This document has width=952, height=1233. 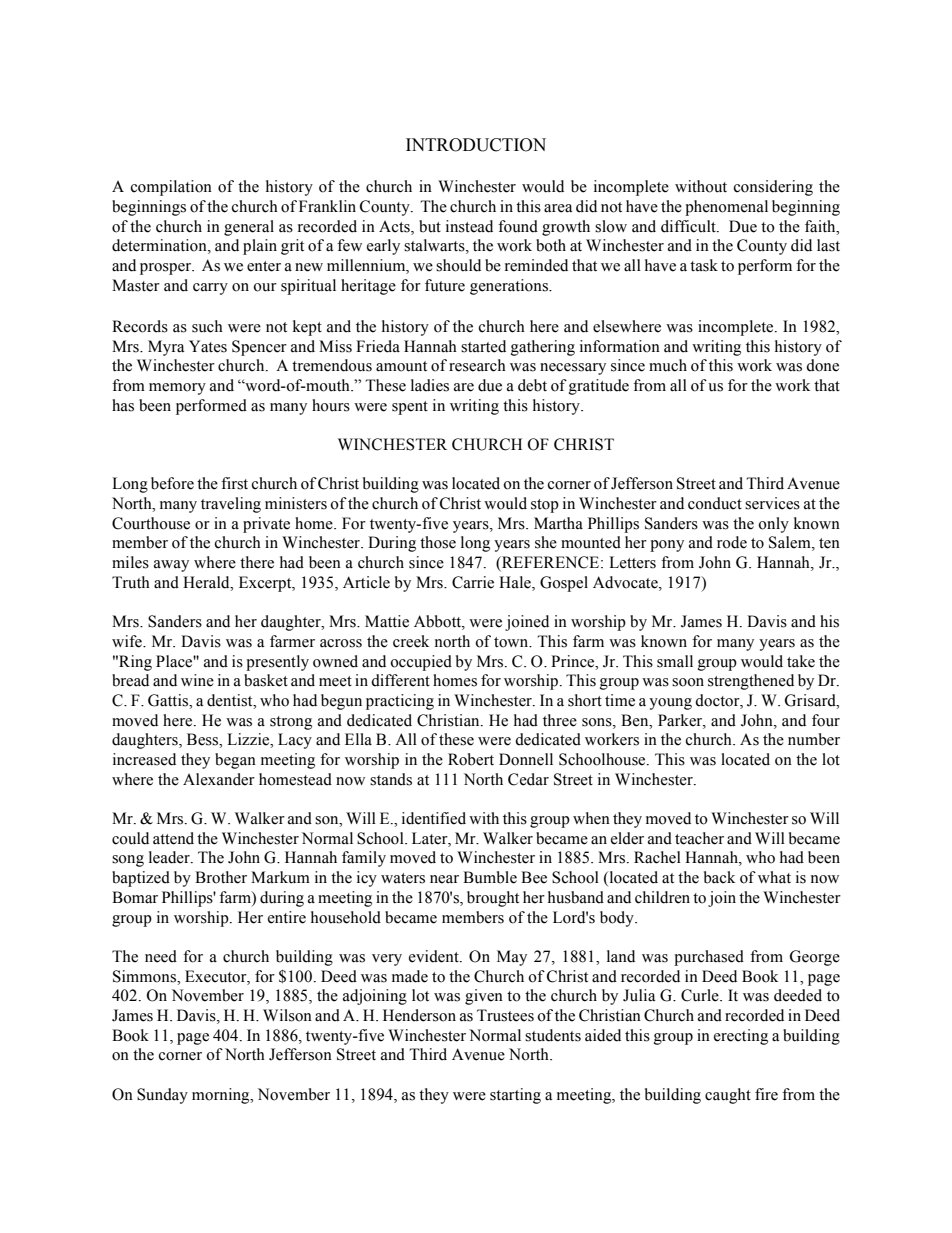 I want to click on starting, so click(x=515, y=1096).
